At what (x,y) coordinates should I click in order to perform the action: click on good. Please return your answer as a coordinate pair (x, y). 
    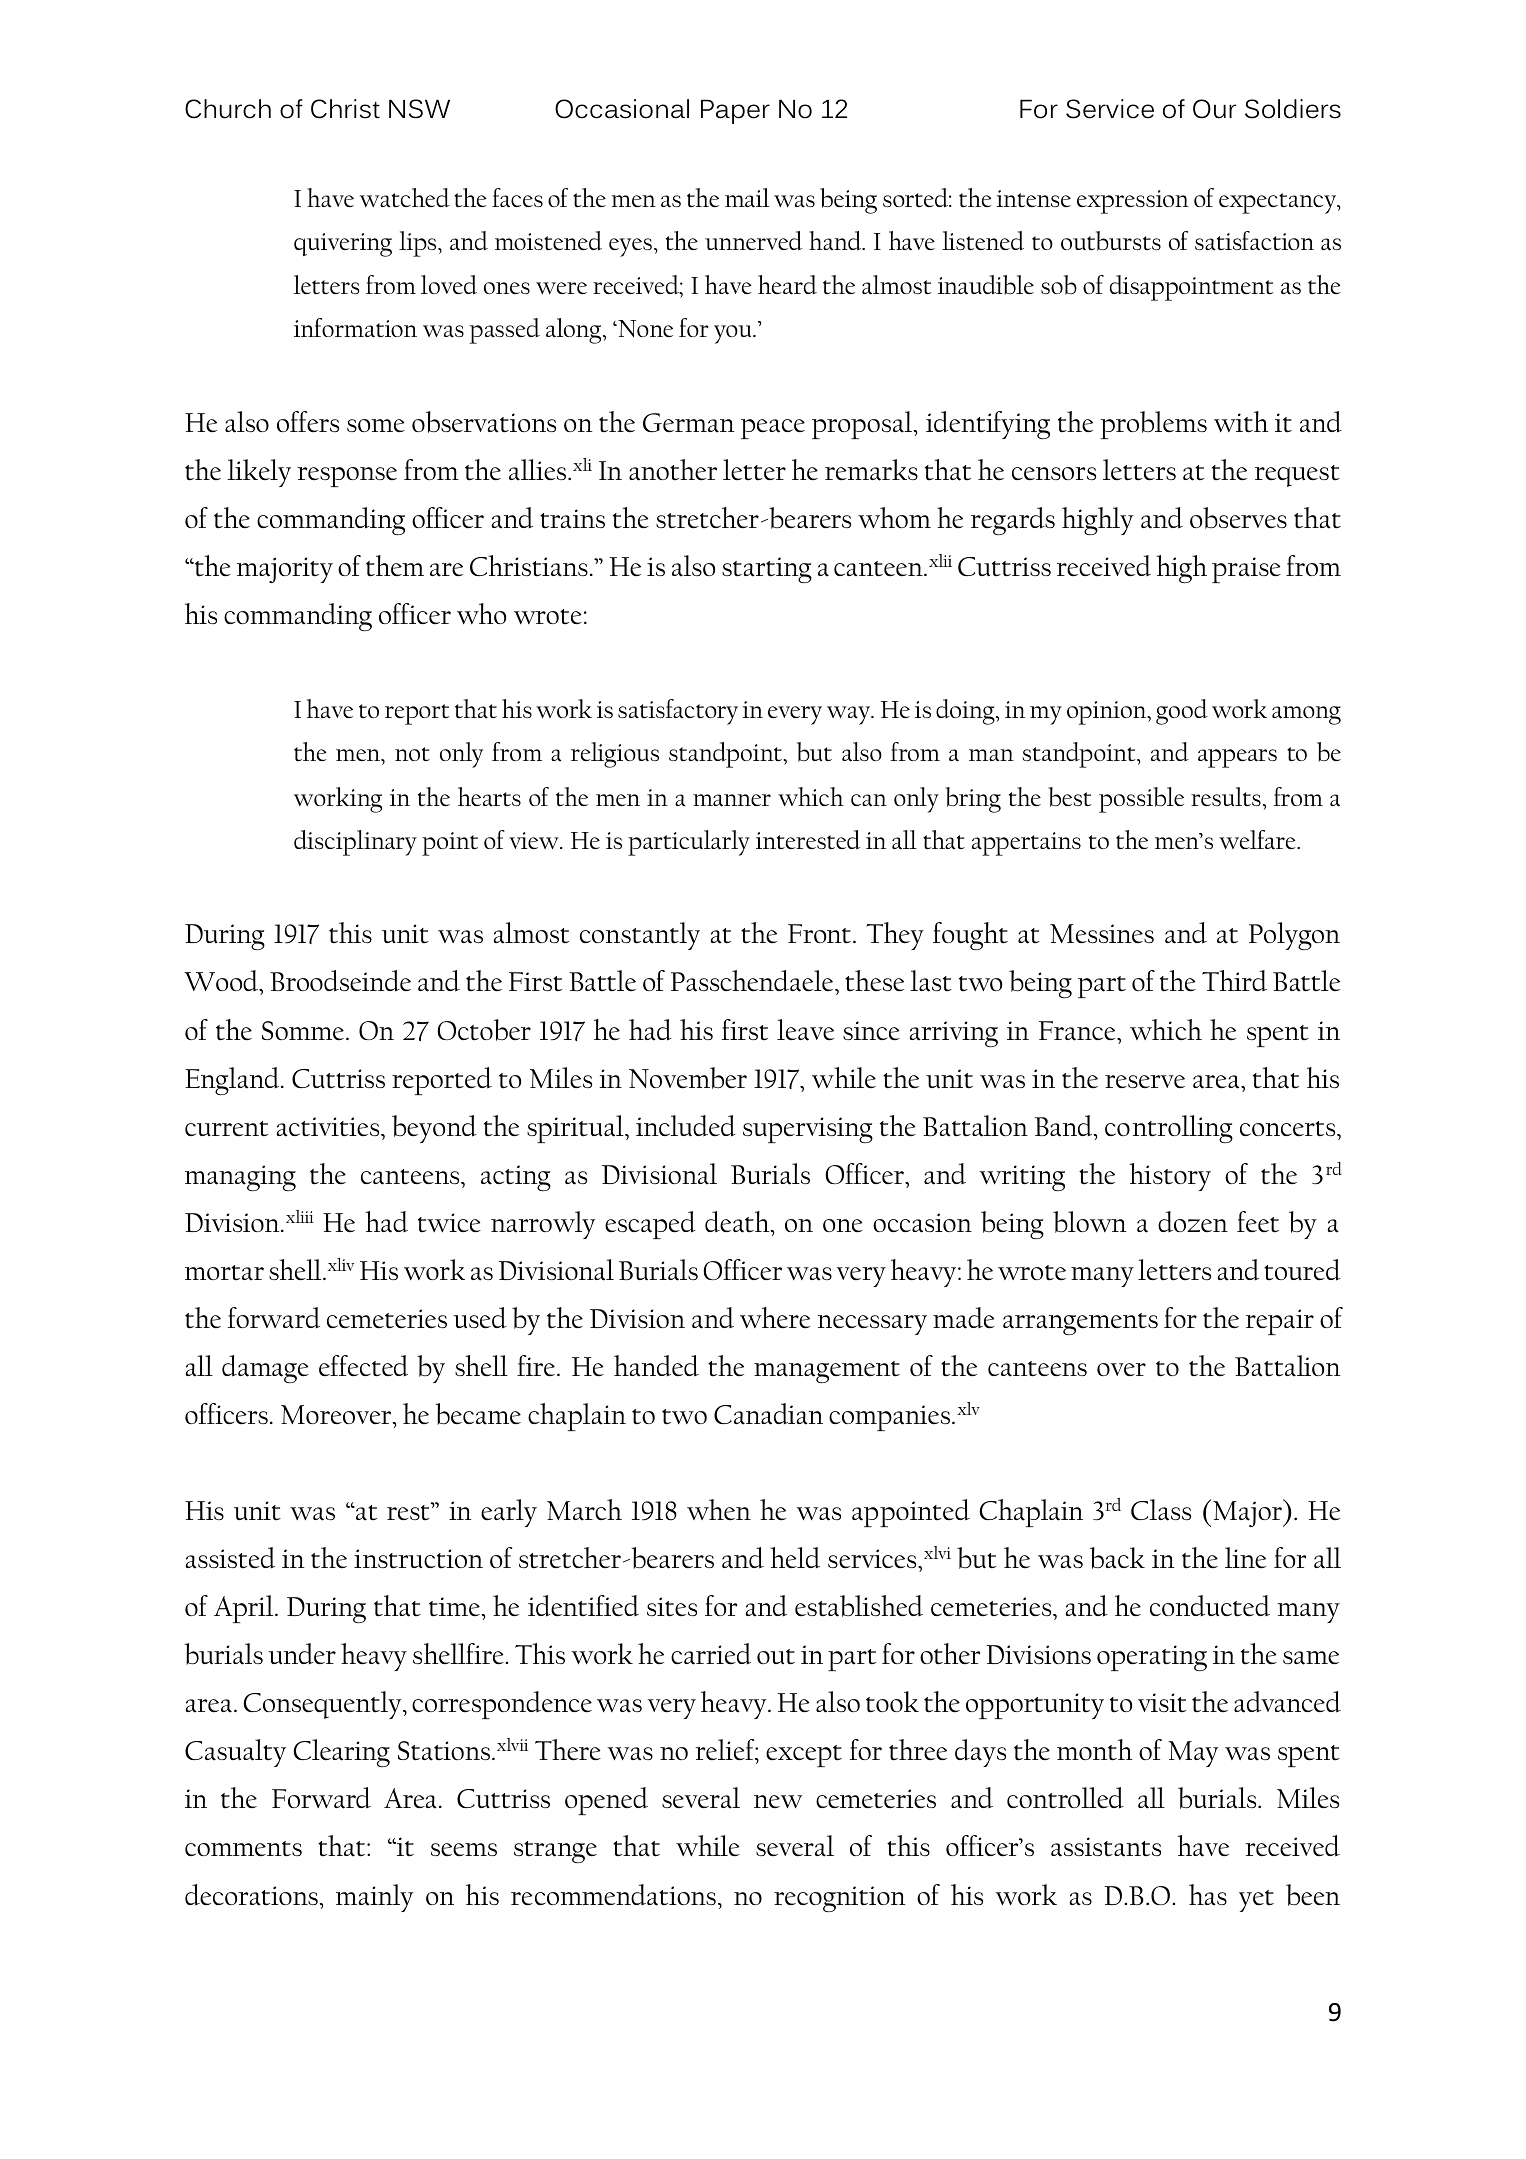
    Looking at the image, I should click on (1182, 712).
